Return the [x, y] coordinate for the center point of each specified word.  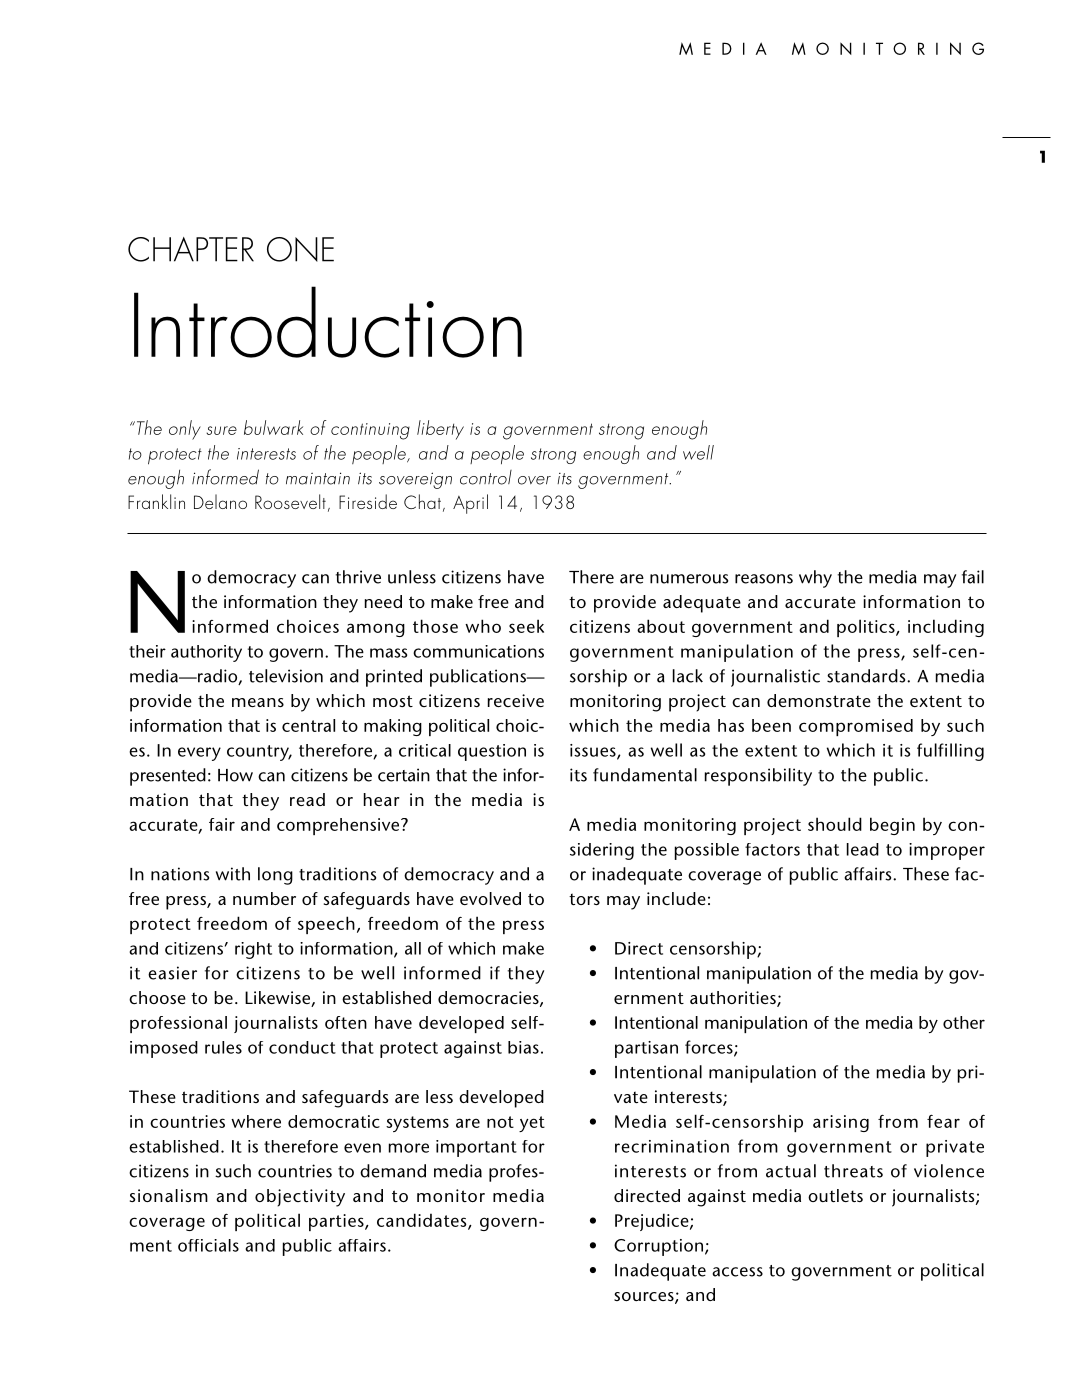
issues [594, 751]
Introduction [328, 322]
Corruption [660, 1247]
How [235, 775]
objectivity [300, 1198]
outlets [835, 1195]
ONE [300, 249]
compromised [856, 727]
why [815, 579]
